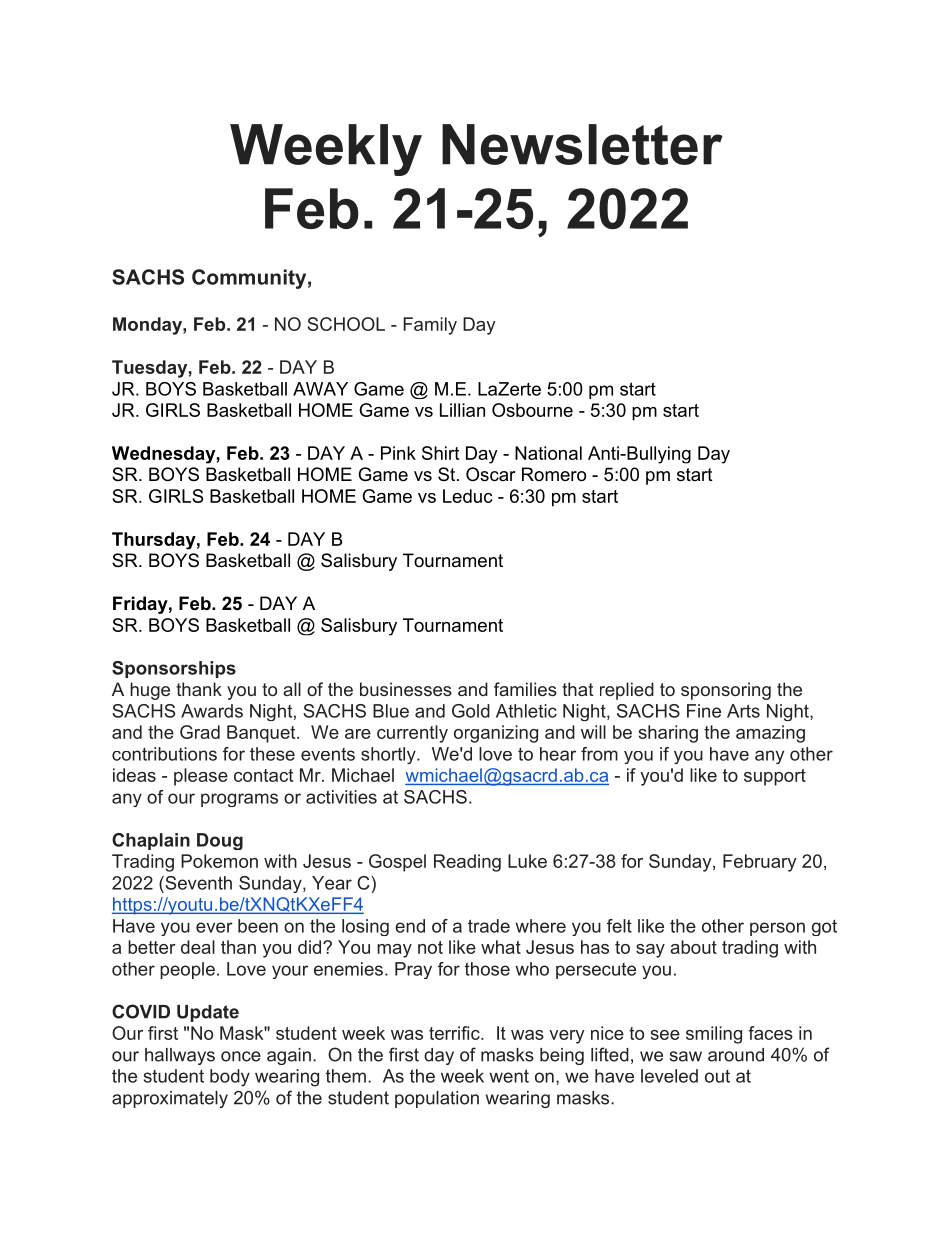  Describe the element at coordinates (320, 389) in the screenshot. I see `AWAY` at that location.
